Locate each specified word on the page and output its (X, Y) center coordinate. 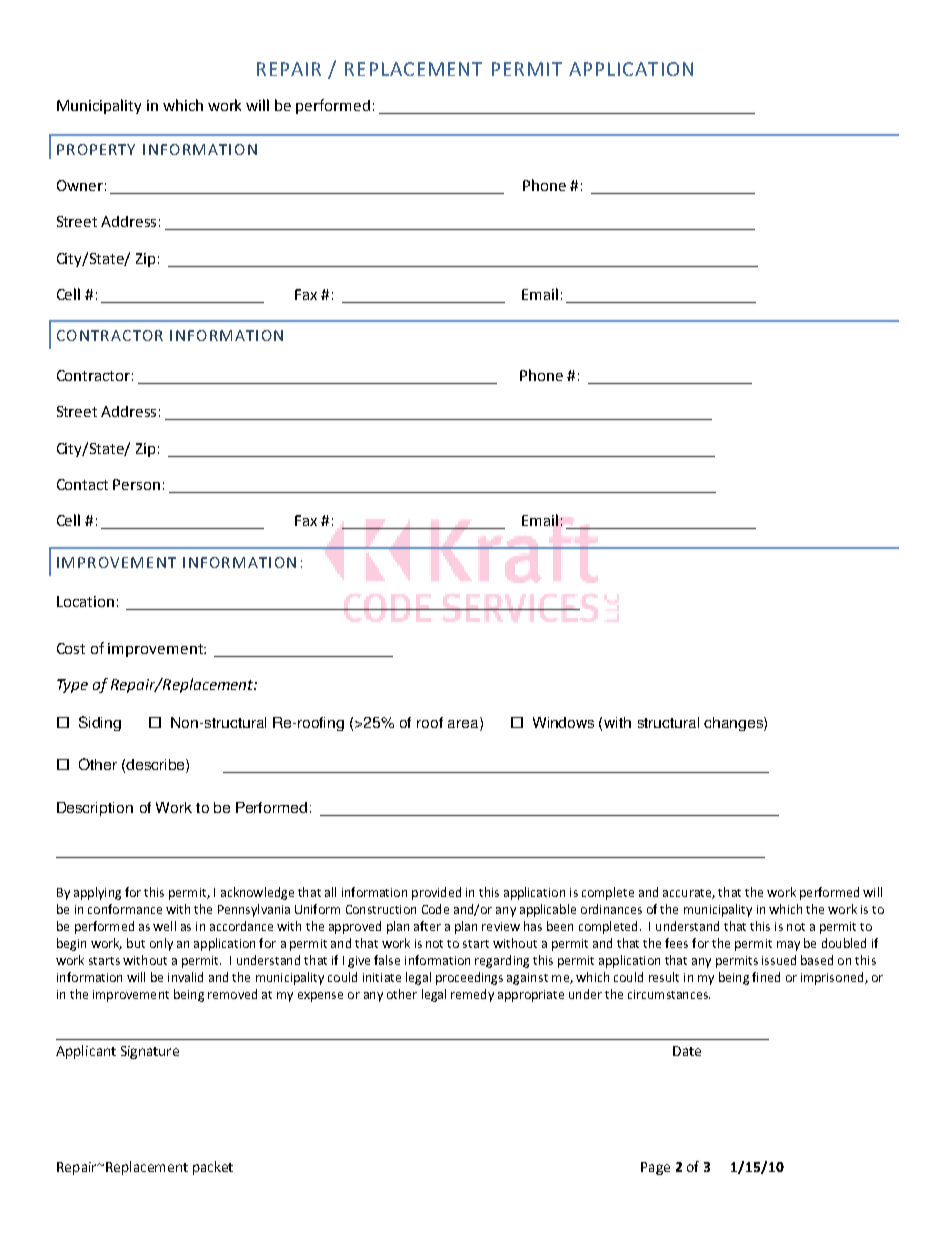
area (464, 724)
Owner (80, 185)
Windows (563, 722)
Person (136, 484)
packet (213, 1168)
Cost (71, 648)
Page (655, 1168)
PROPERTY (96, 149)
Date (687, 1051)
